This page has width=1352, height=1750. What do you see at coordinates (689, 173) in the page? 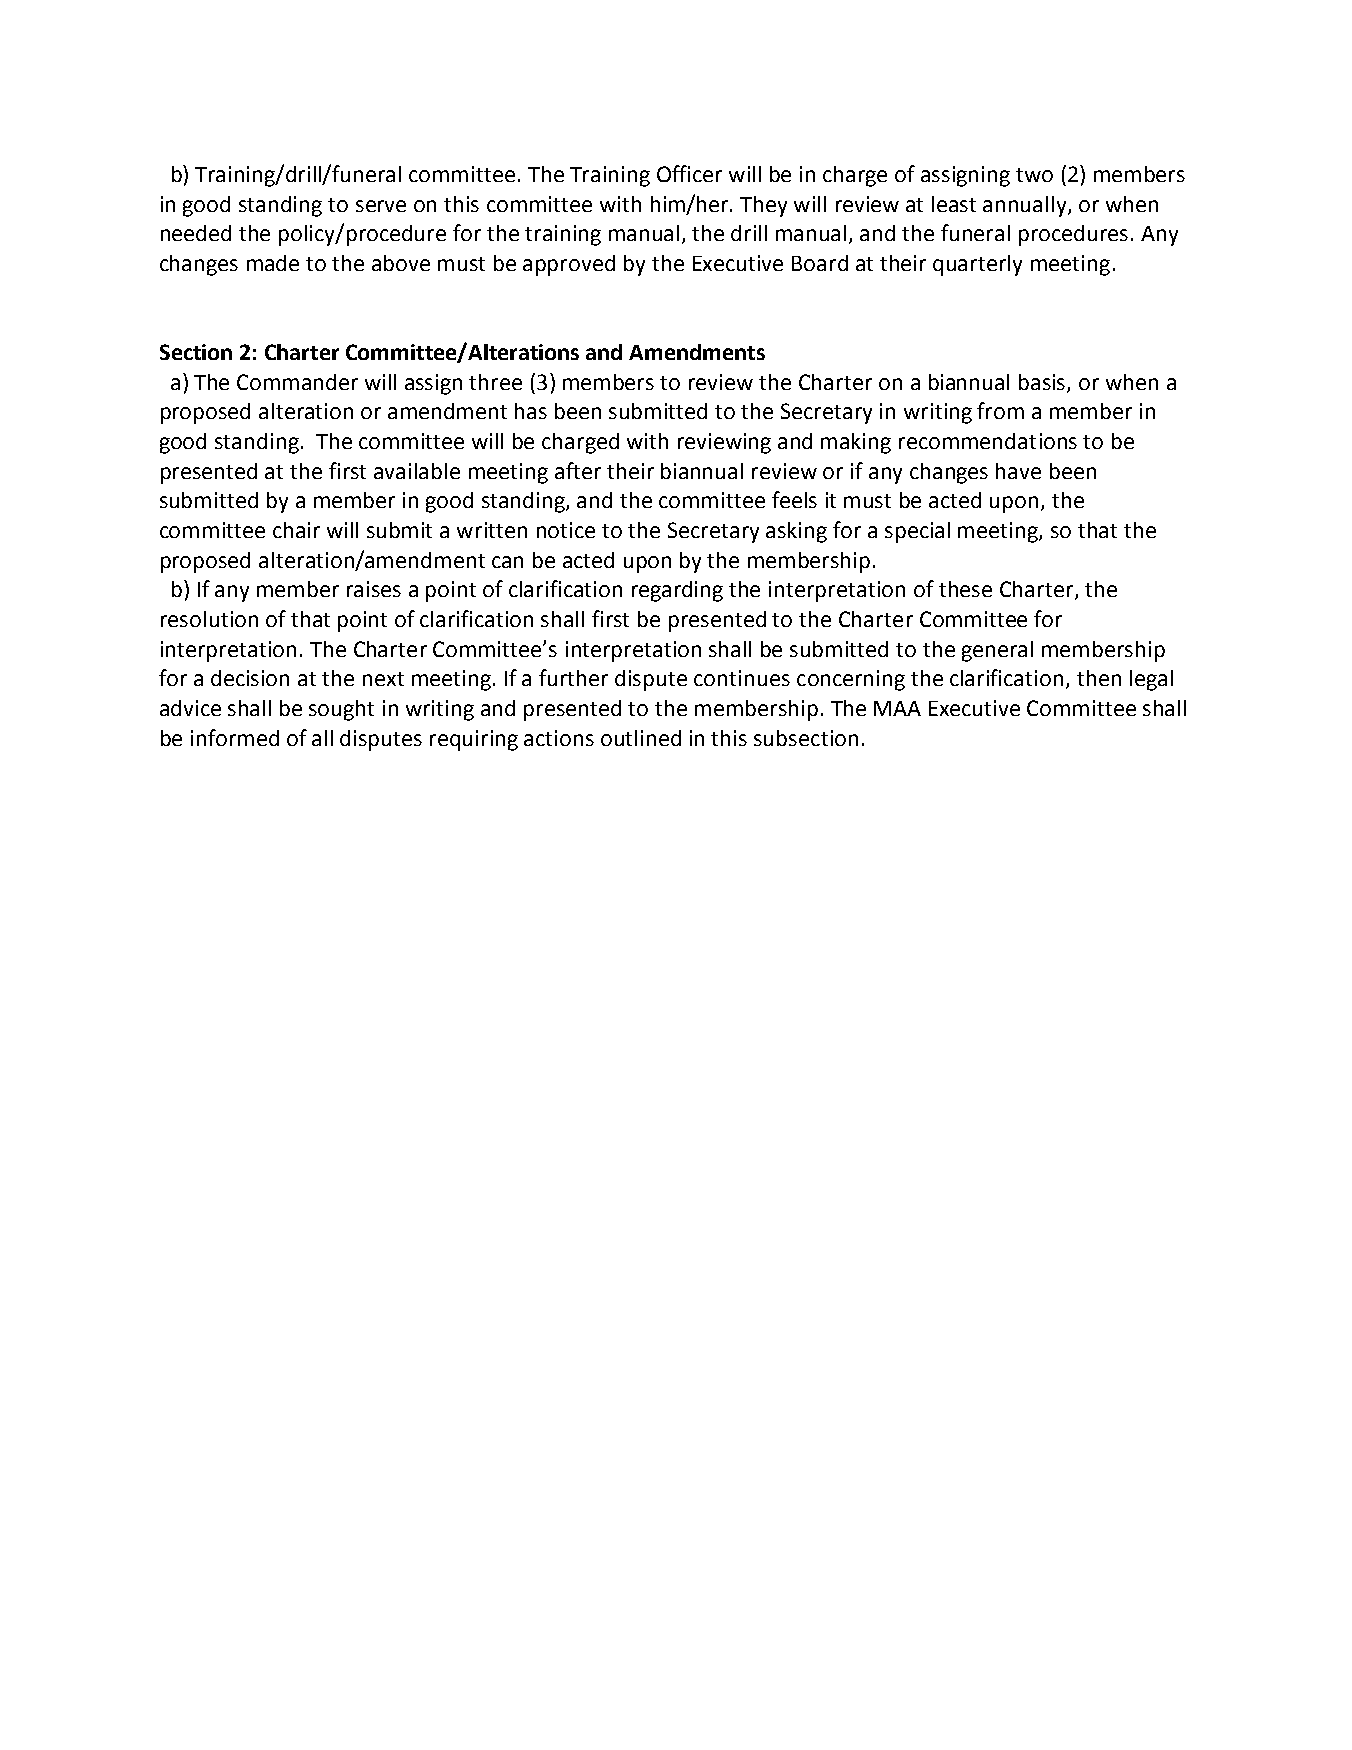
I see `Officer` at bounding box center [689, 173].
